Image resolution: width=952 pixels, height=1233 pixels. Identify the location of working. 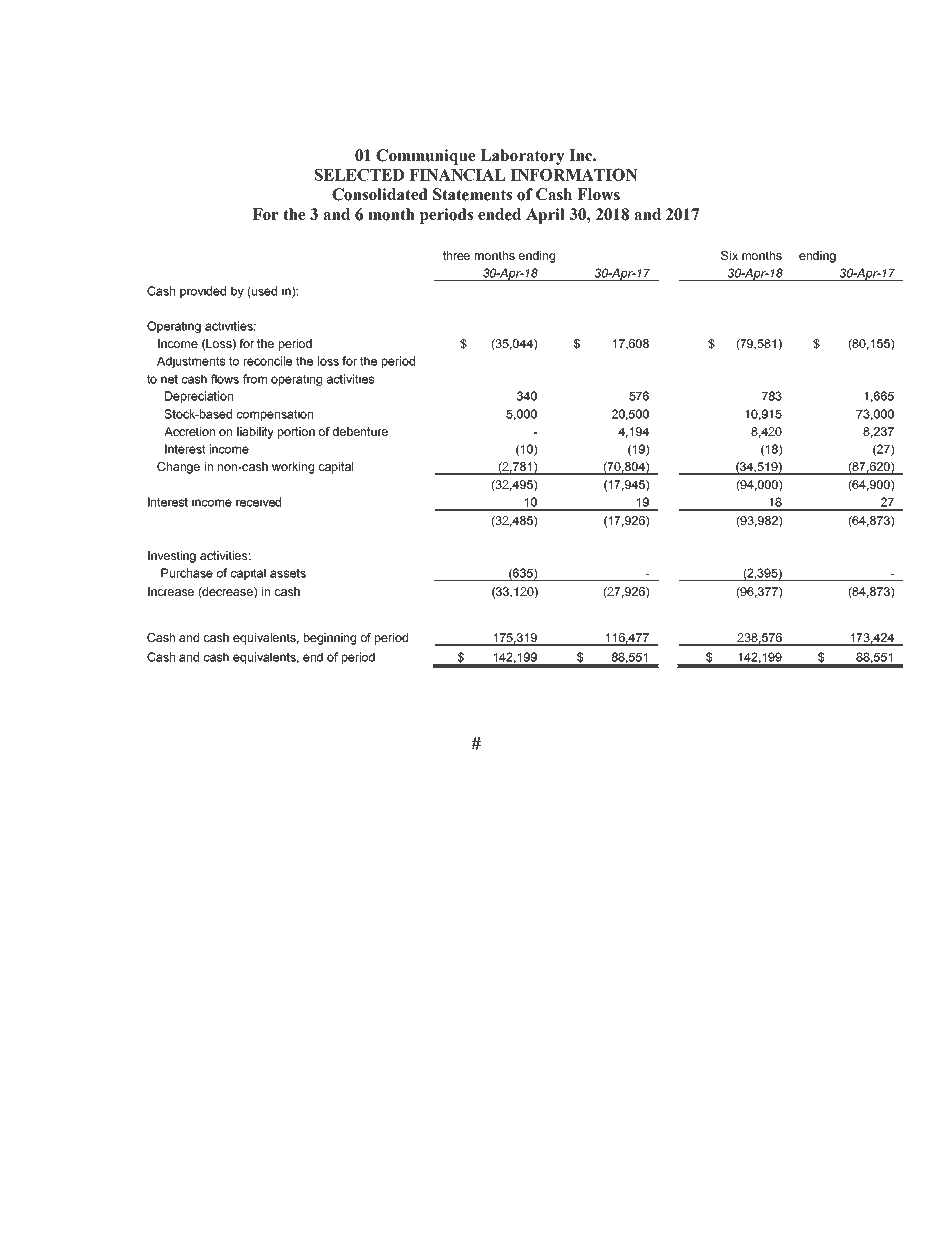
(293, 468).
